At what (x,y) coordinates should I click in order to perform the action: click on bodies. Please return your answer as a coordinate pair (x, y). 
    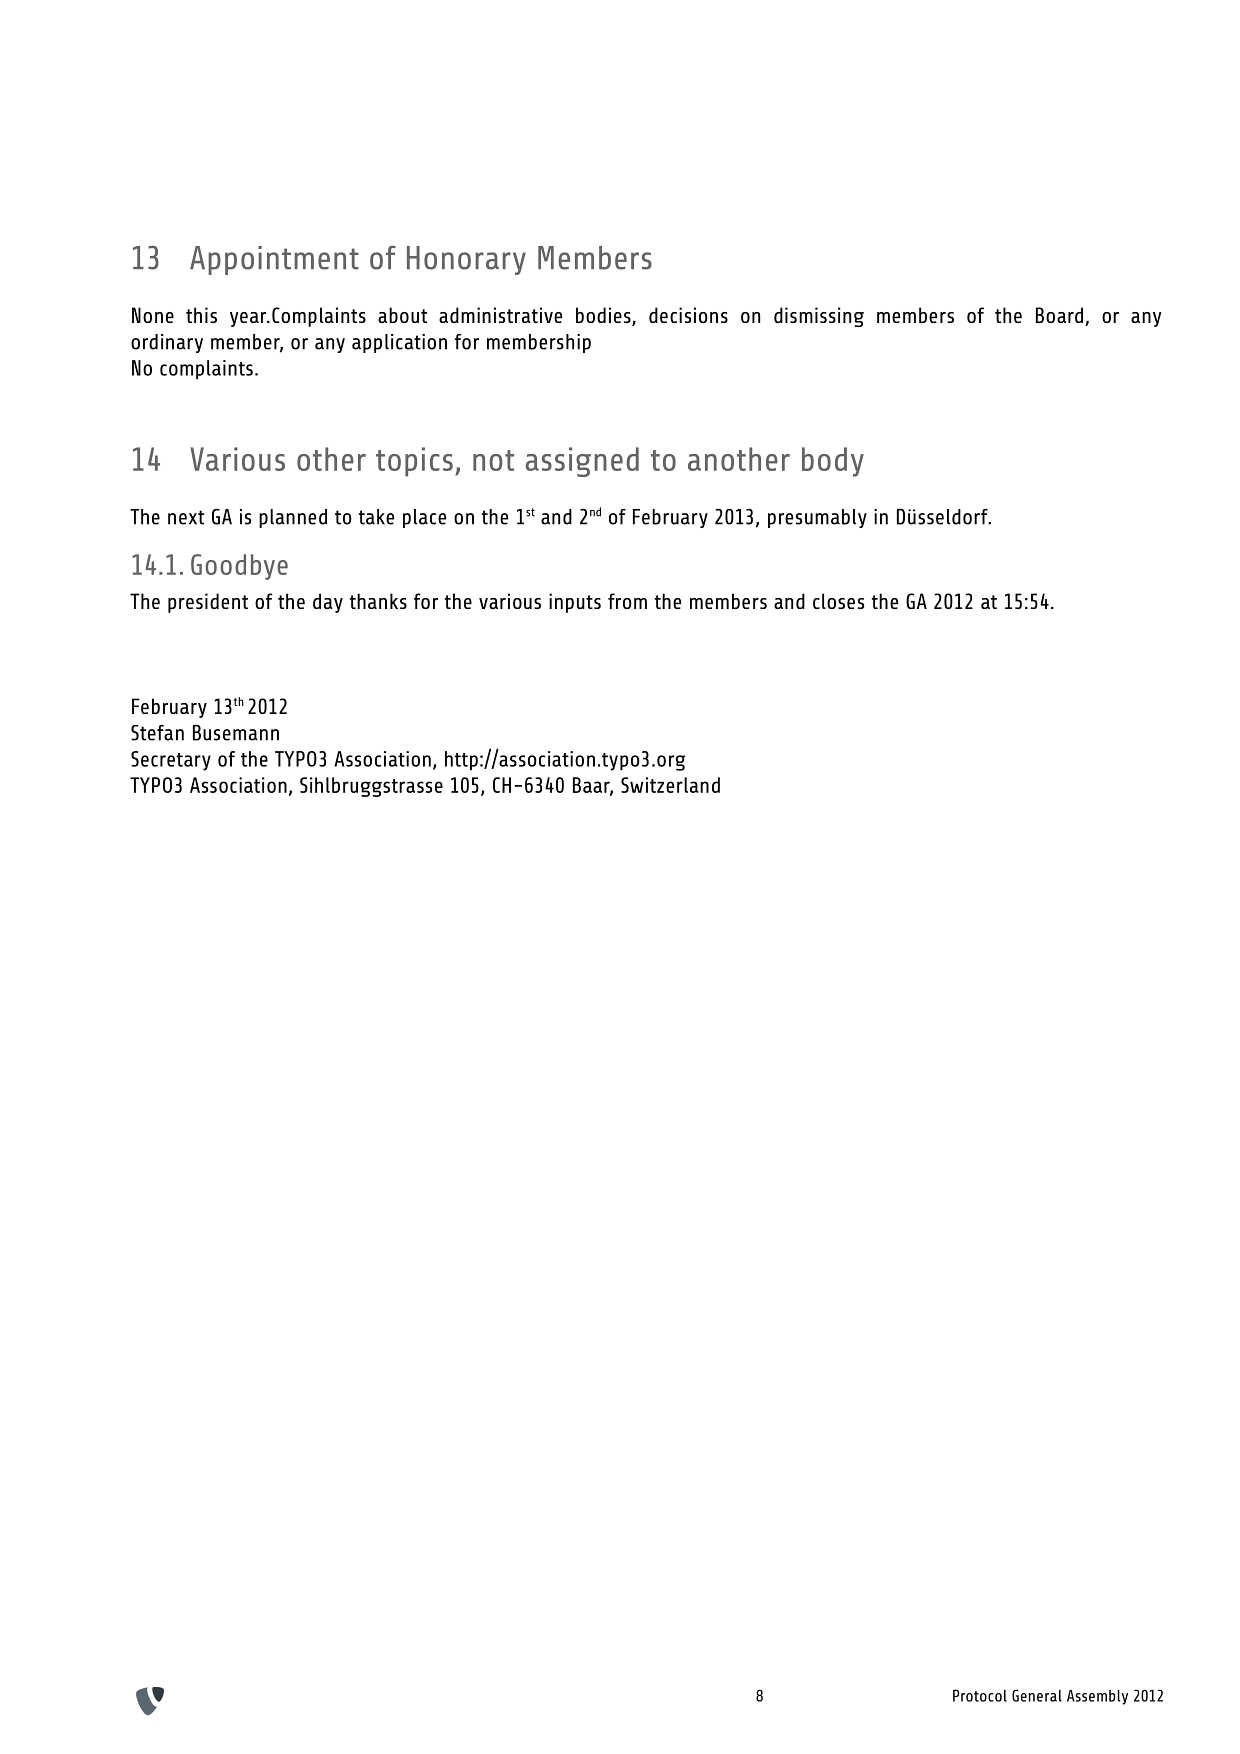
    Looking at the image, I should click on (604, 316).
